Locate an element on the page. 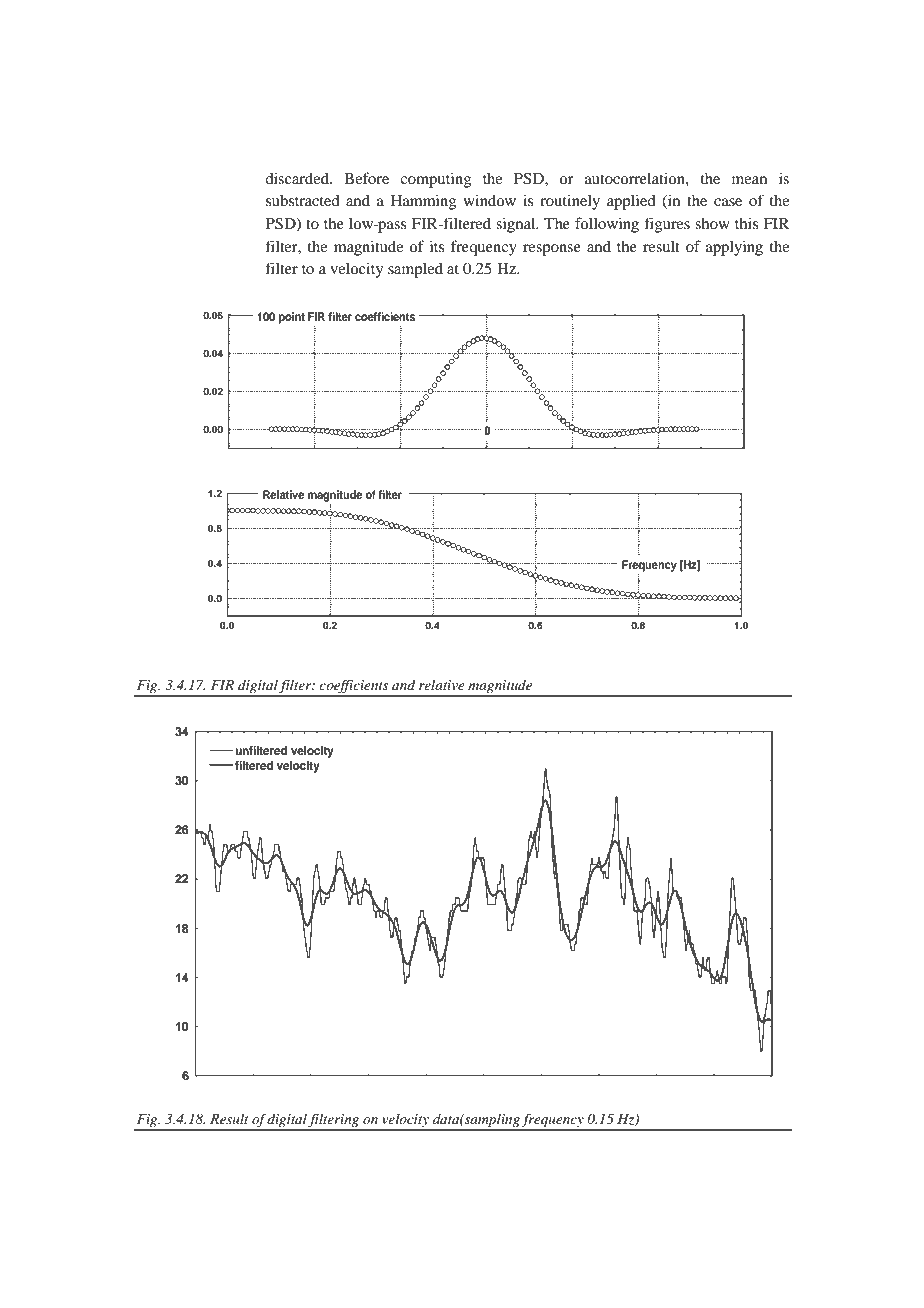  following is located at coordinates (607, 225).
